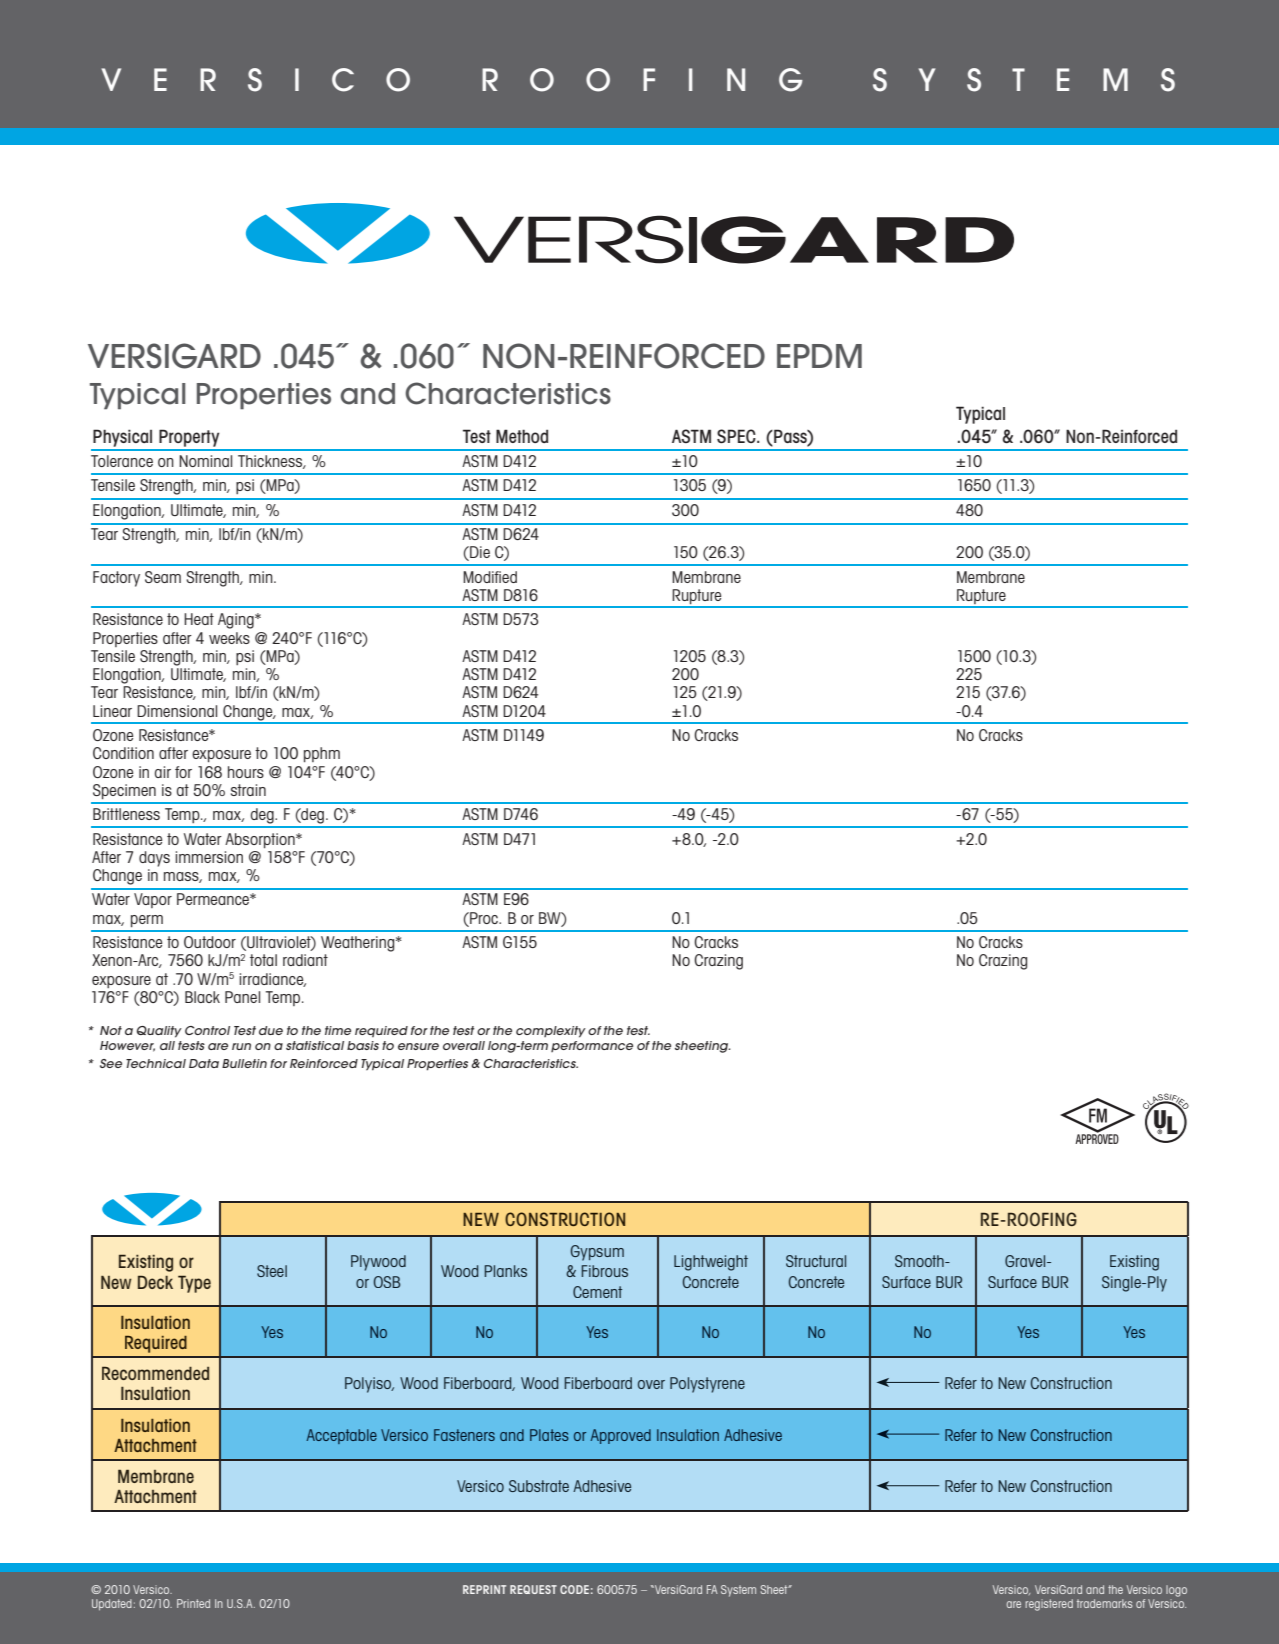 The height and width of the document is (1644, 1279). What do you see at coordinates (592, 1046) in the document?
I see `performance` at bounding box center [592, 1046].
